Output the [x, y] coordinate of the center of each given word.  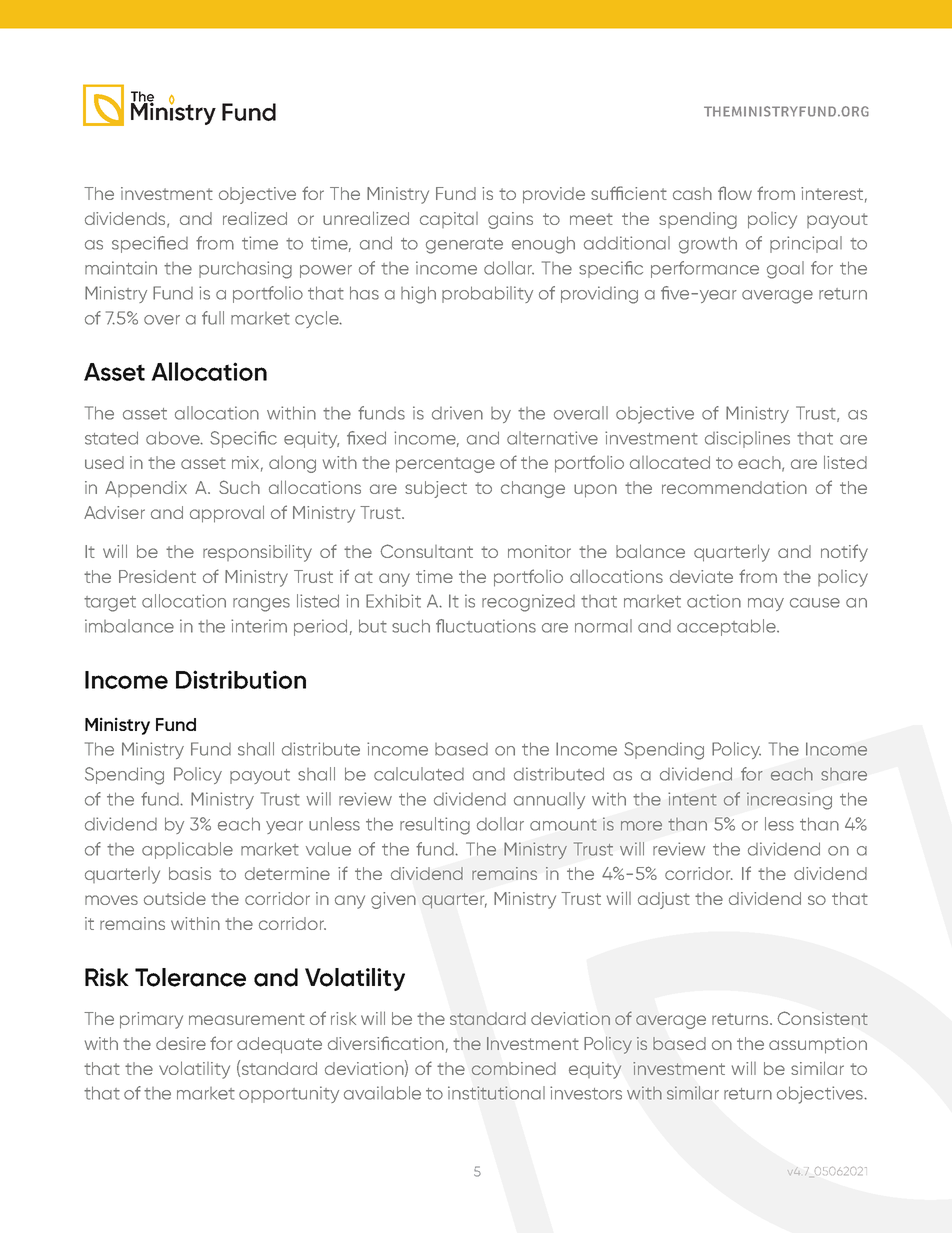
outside [175, 898]
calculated [419, 774]
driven [457, 413]
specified [150, 244]
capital [449, 220]
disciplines [747, 439]
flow [735, 193]
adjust [664, 900]
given [393, 900]
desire [181, 1043]
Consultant [426, 551]
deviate [701, 576]
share [844, 774]
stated [111, 438]
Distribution [241, 679]
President [157, 576]
